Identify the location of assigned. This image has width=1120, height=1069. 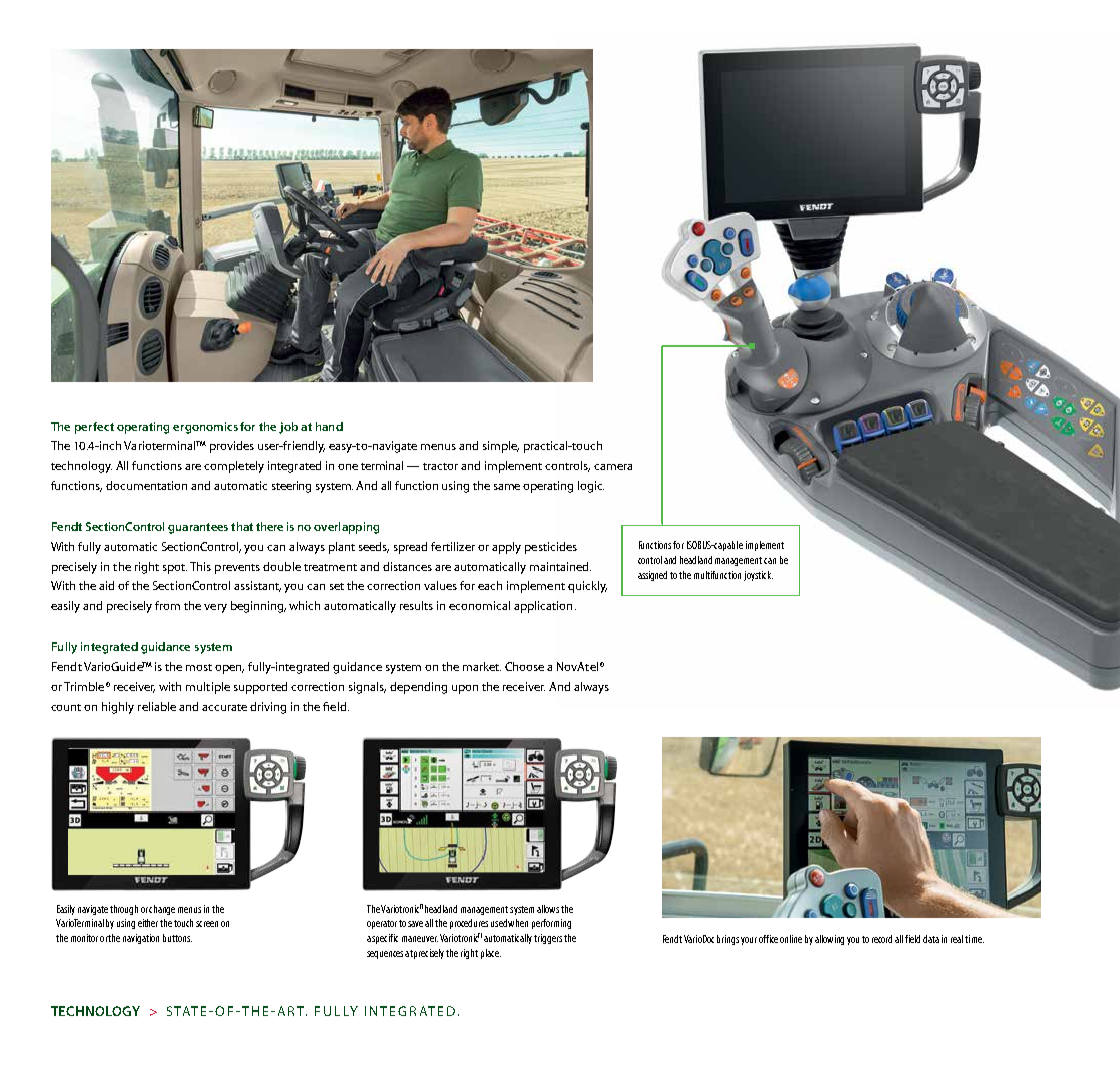
(652, 576).
